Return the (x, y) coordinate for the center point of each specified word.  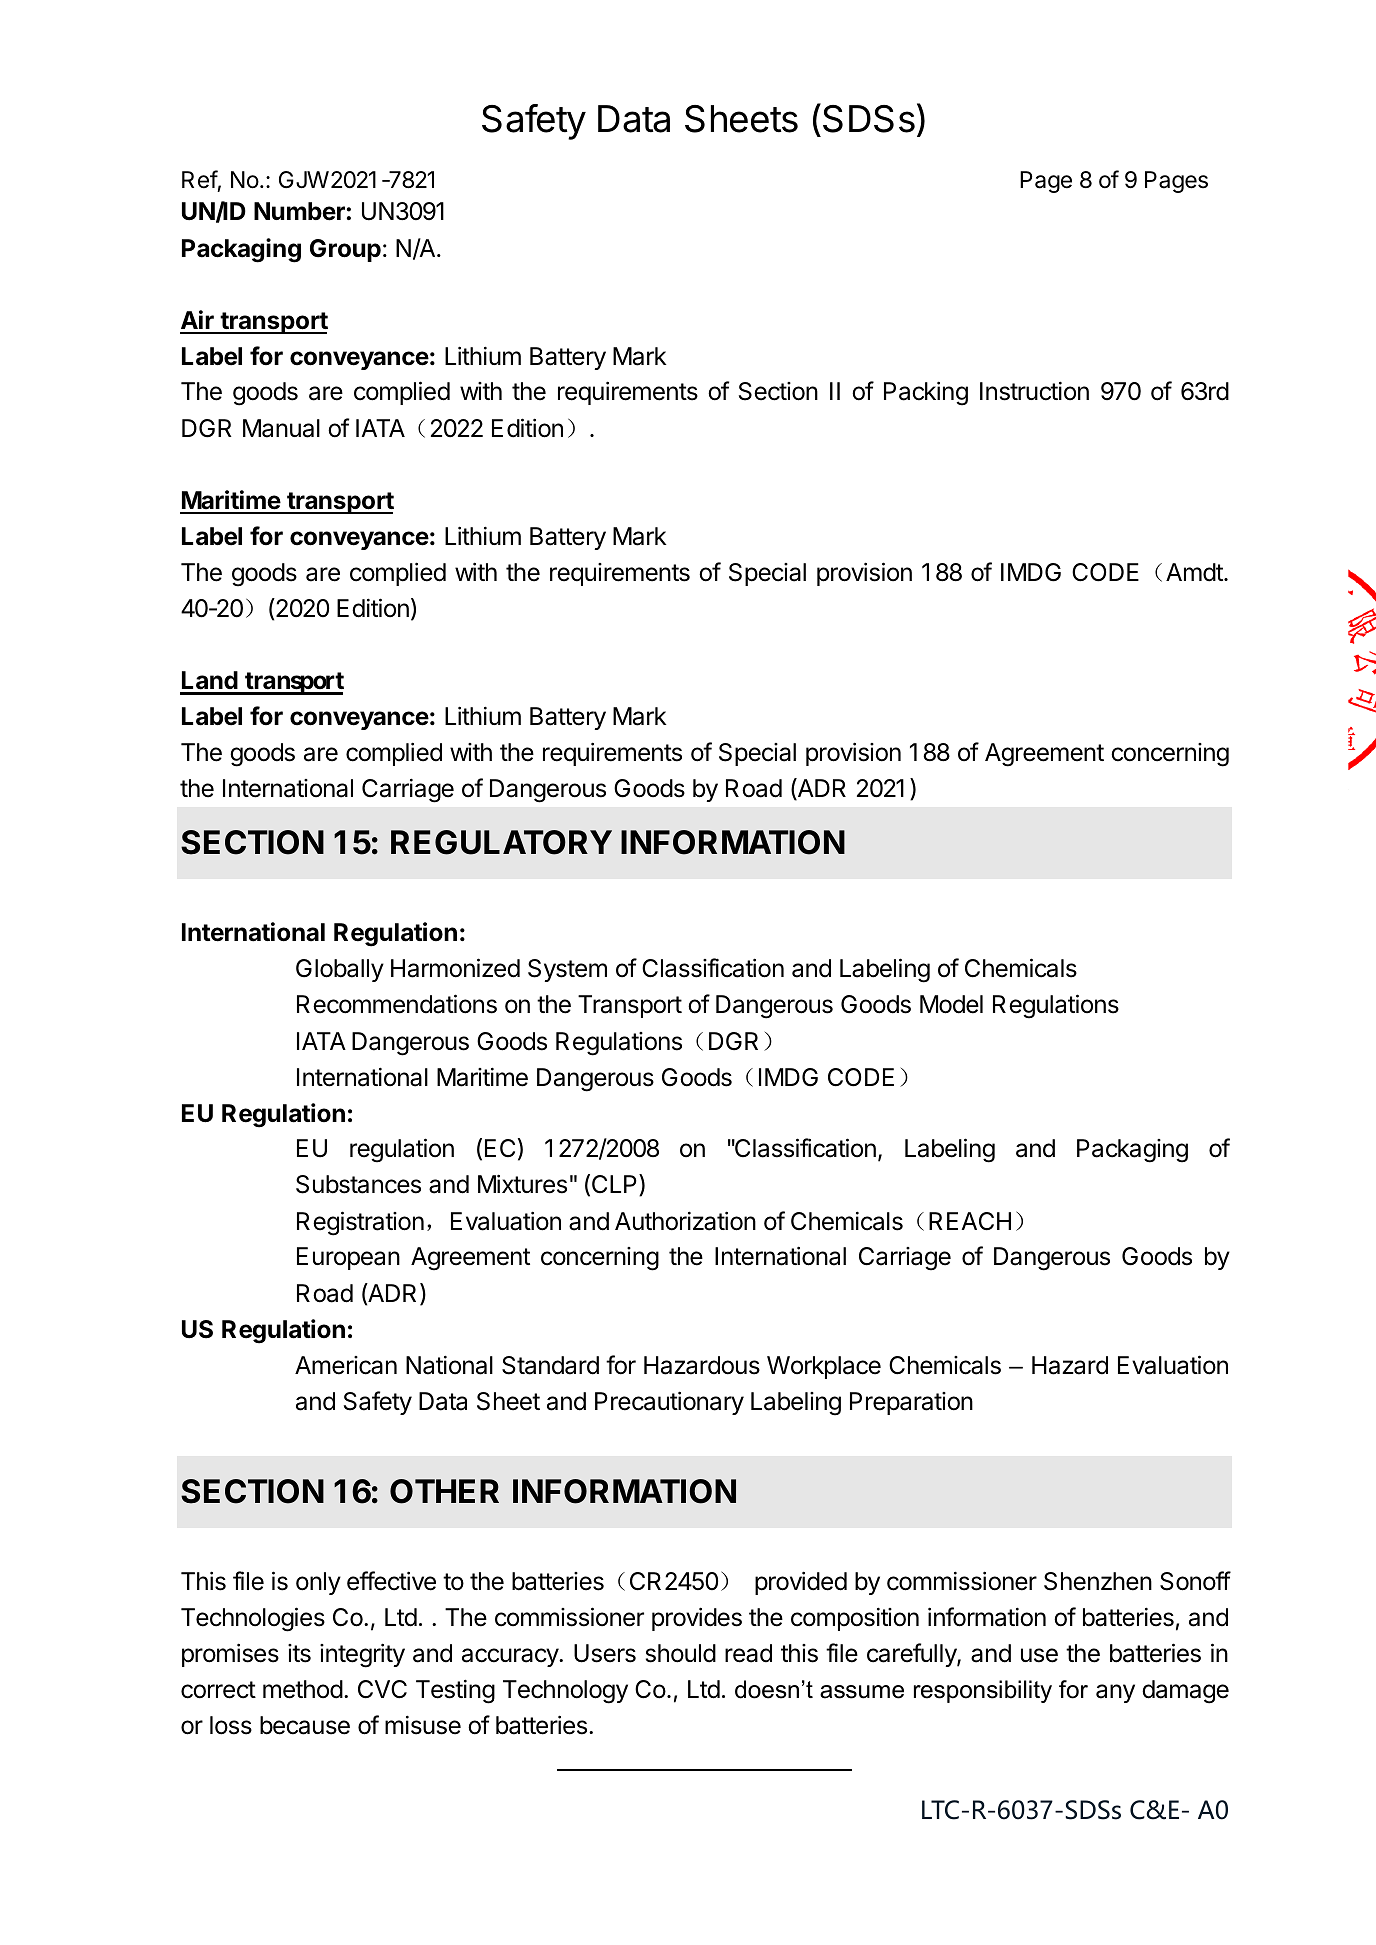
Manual (281, 428)
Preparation (911, 1403)
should (681, 1653)
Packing (926, 393)
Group (345, 250)
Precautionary (669, 1403)
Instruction (1034, 391)
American (346, 1365)
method (303, 1689)
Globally (340, 970)
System (567, 970)
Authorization (685, 1221)
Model (951, 1004)
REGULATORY (501, 842)
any (1115, 1693)
